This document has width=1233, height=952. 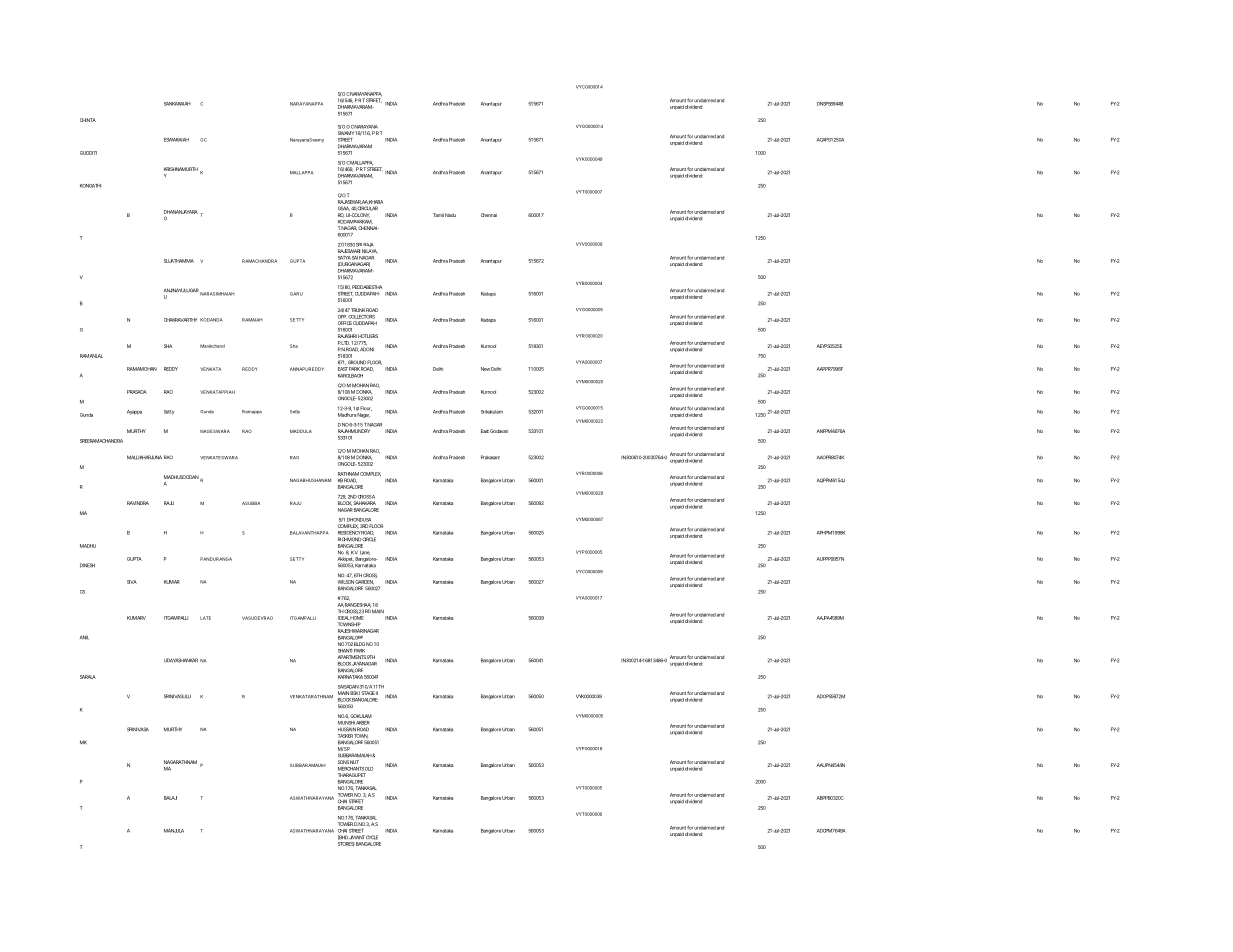 What do you see at coordinates (87, 565) in the document?
I see `DINESH` at bounding box center [87, 565].
